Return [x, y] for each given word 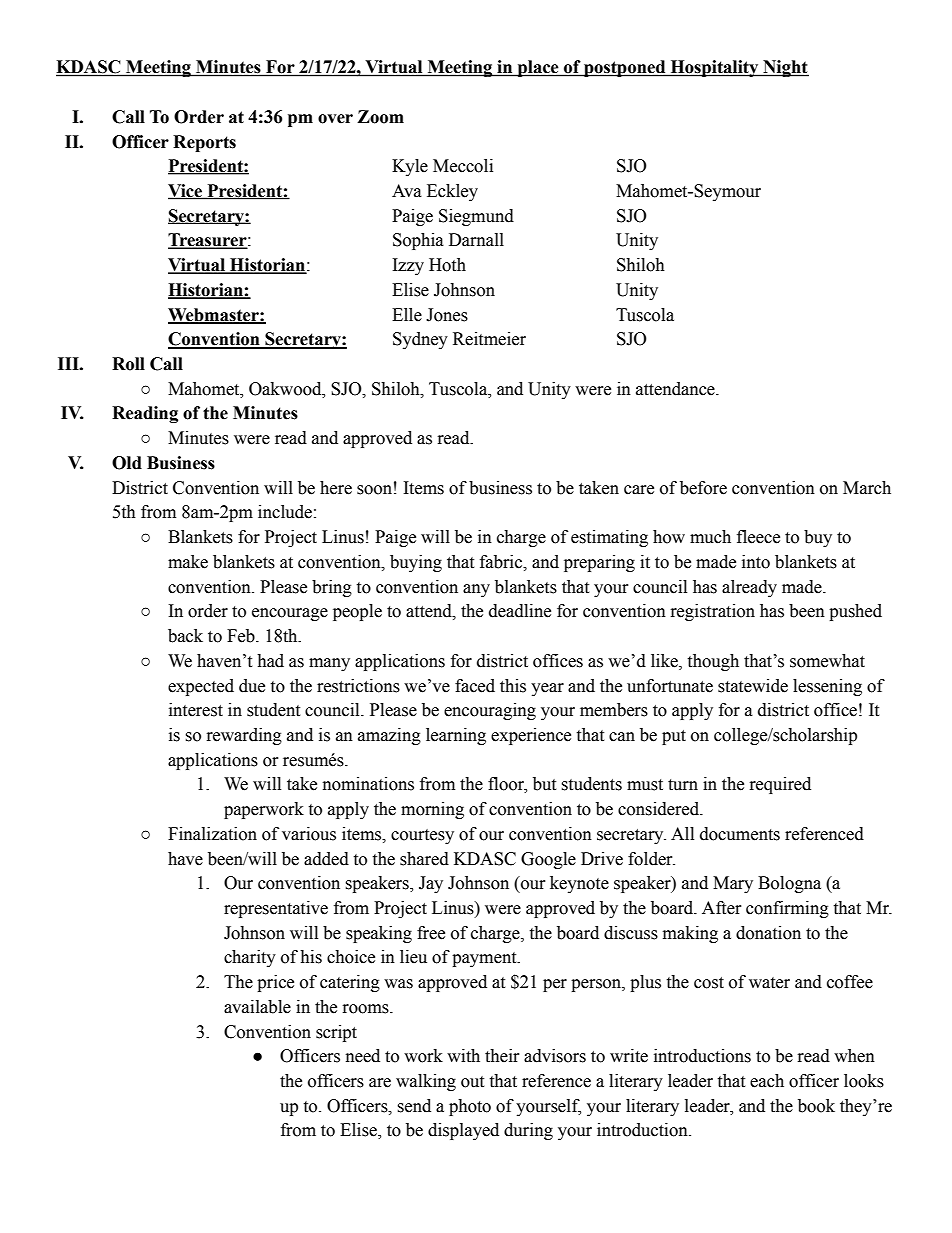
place [538, 68]
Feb [242, 636]
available [257, 1007]
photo [470, 1107]
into [756, 562]
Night [785, 68]
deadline [520, 611]
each [767, 1081]
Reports [204, 143]
